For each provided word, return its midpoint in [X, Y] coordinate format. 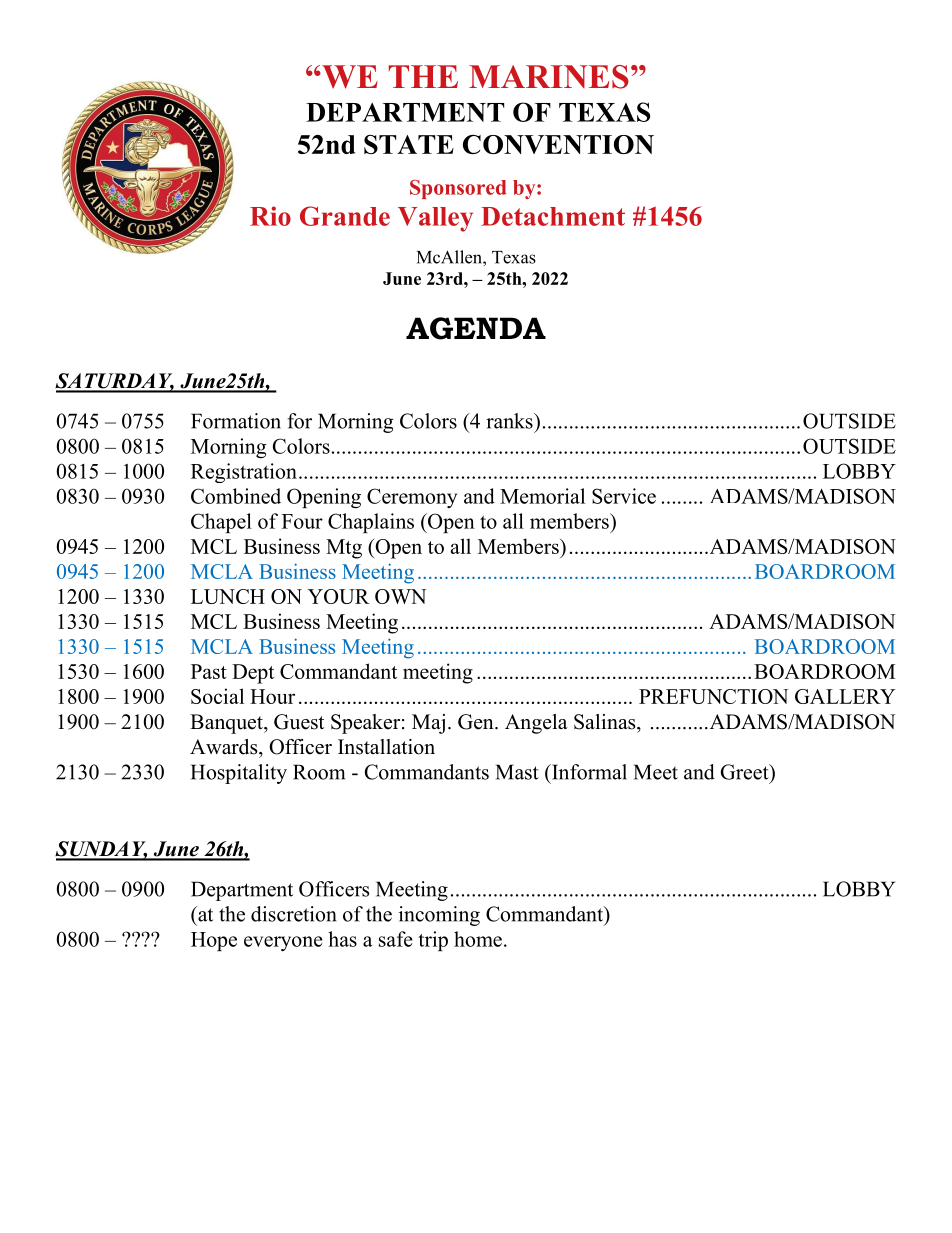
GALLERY [845, 696]
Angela [536, 724]
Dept [253, 674]
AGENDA [476, 328]
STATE [409, 144]
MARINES [549, 77]
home [478, 939]
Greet [745, 772]
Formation [236, 421]
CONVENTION [558, 144]
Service [624, 496]
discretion [294, 914]
